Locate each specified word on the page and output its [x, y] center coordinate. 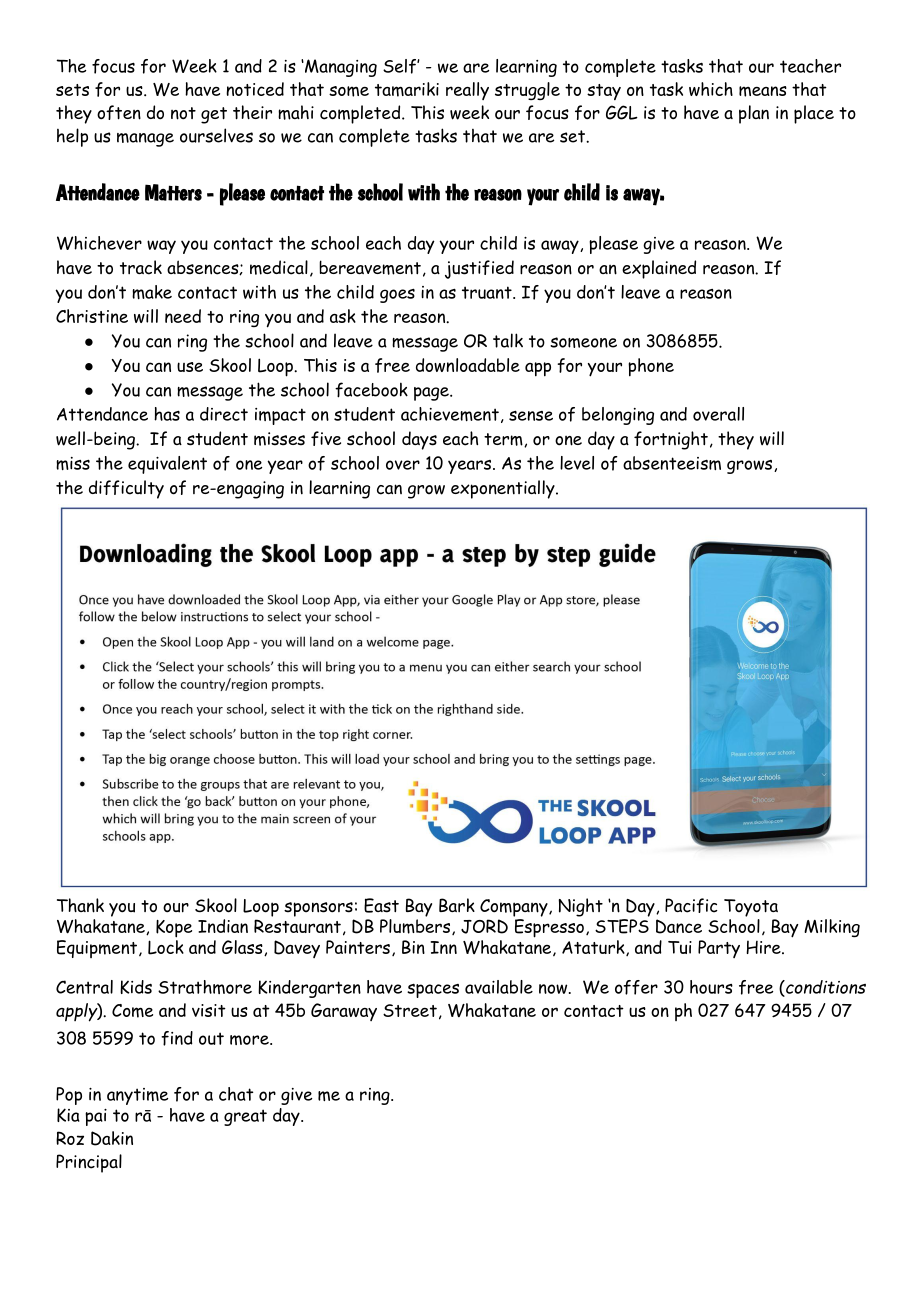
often [119, 112]
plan [754, 114]
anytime [137, 1096]
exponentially [504, 489]
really [467, 91]
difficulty [126, 489]
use [190, 367]
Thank [80, 905]
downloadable [468, 365]
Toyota [751, 908]
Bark [457, 905]
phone [651, 367]
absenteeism [672, 463]
